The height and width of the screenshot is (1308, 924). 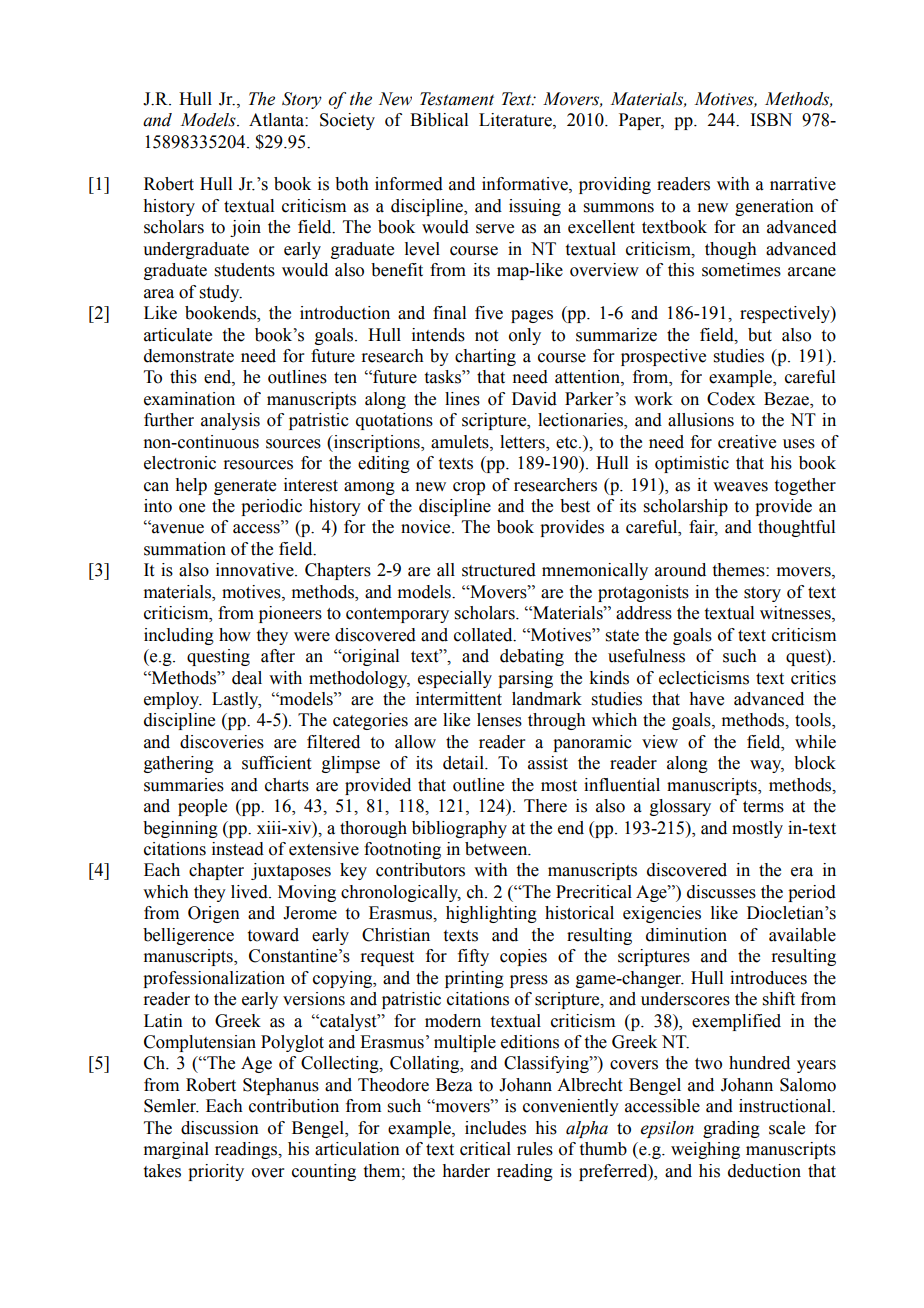 I want to click on people, so click(x=202, y=807).
